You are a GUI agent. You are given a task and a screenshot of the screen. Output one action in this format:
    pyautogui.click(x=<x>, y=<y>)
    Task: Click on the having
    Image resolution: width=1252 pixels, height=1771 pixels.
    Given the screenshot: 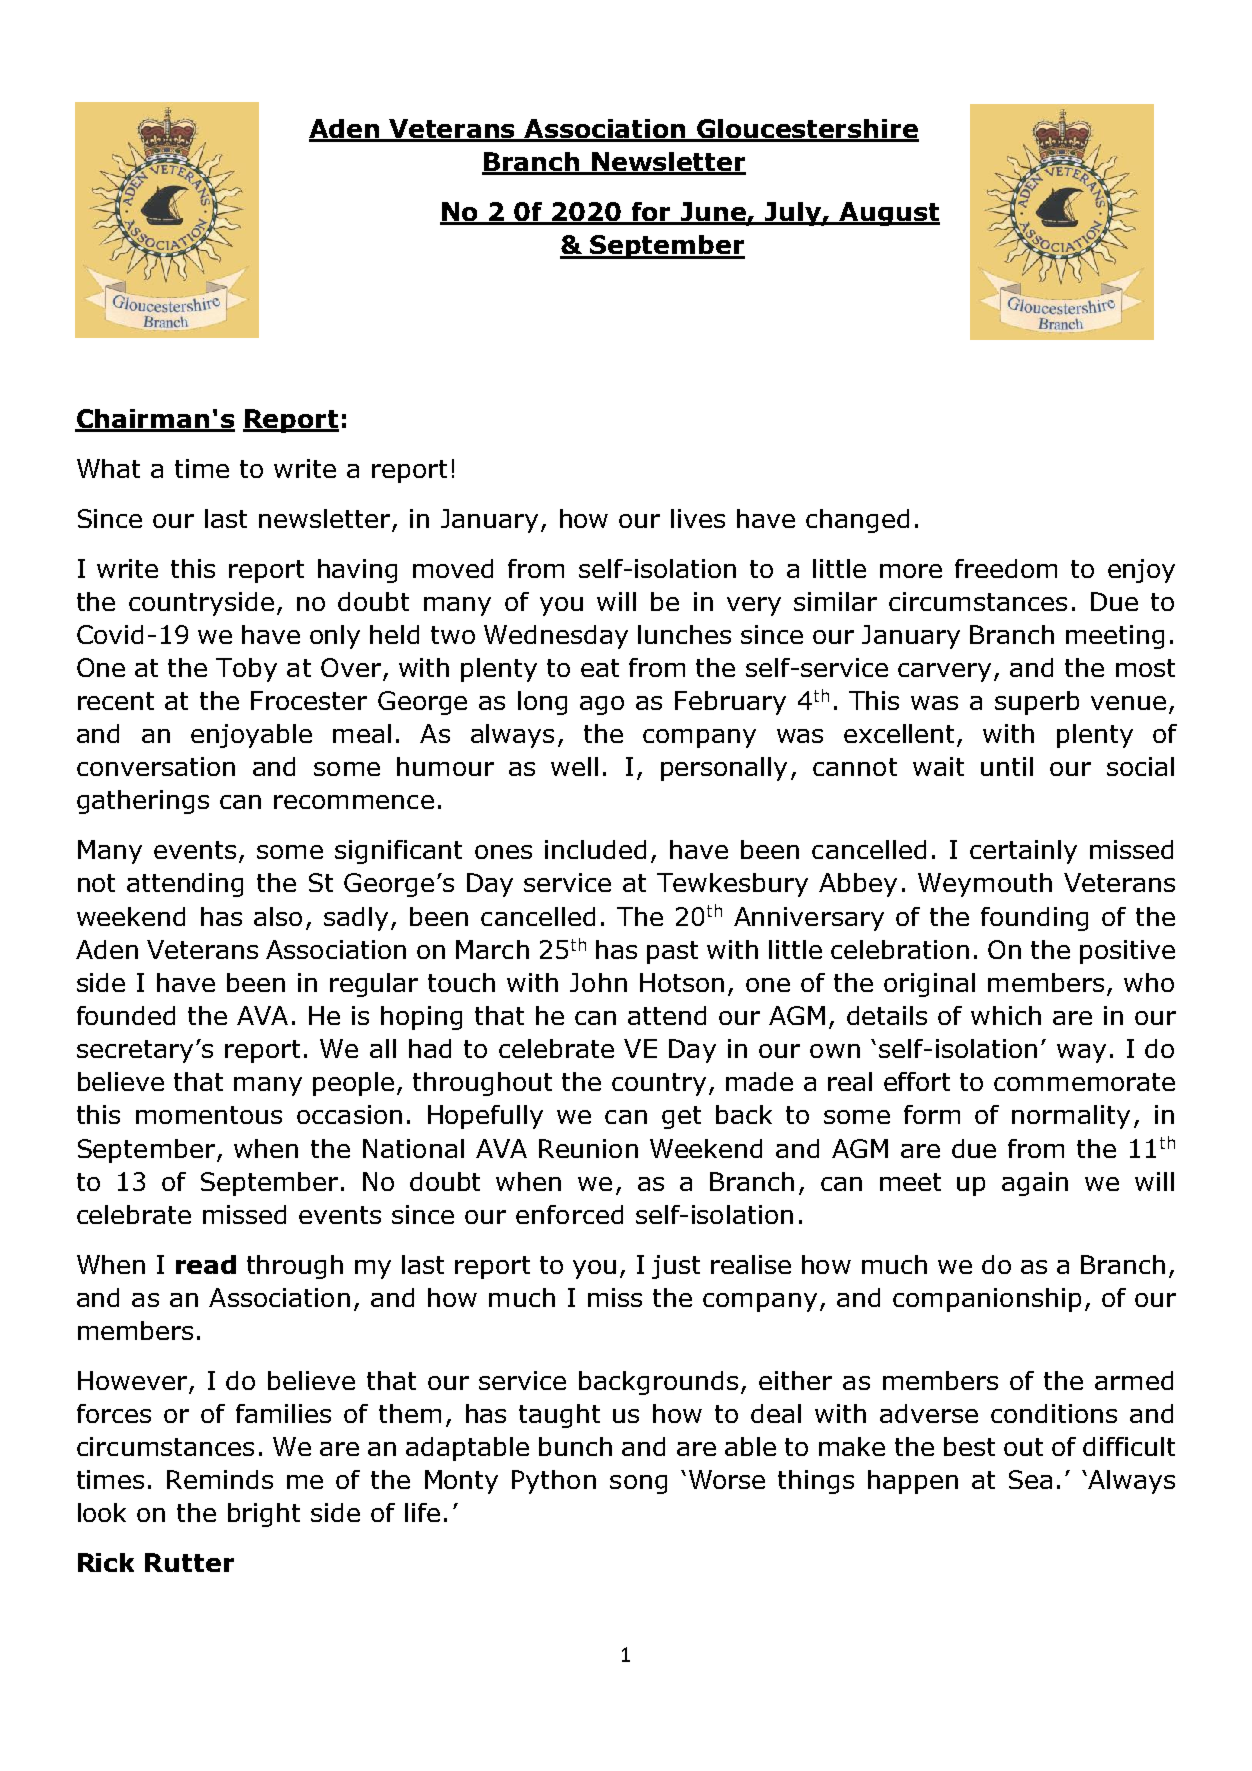 What is the action you would take?
    pyautogui.click(x=357, y=571)
